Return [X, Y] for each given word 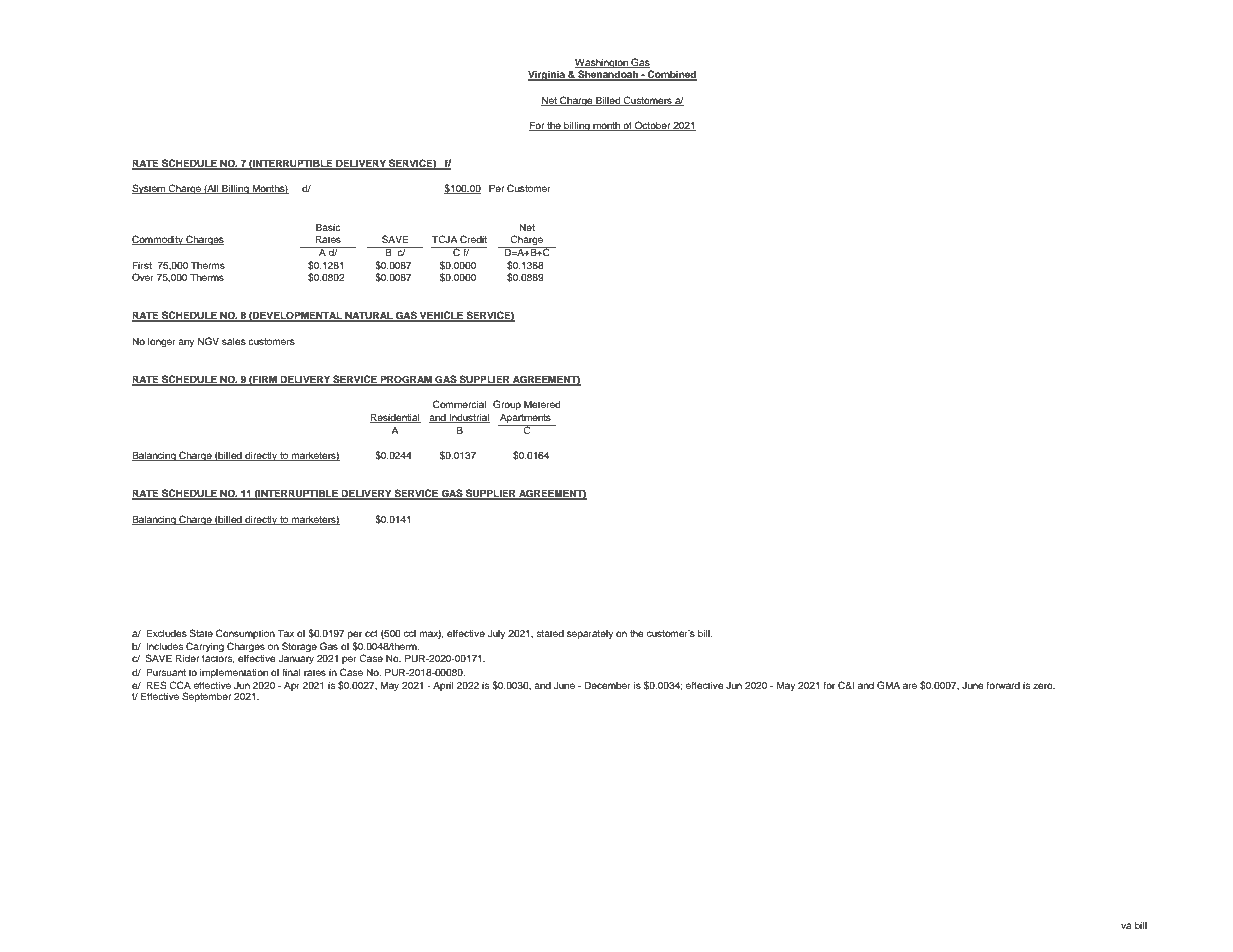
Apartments [525, 419]
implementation [234, 673]
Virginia [547, 75]
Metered [542, 404]
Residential [395, 418]
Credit [473, 239]
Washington [602, 63]
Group [507, 405]
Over [143, 277]
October [653, 126]
